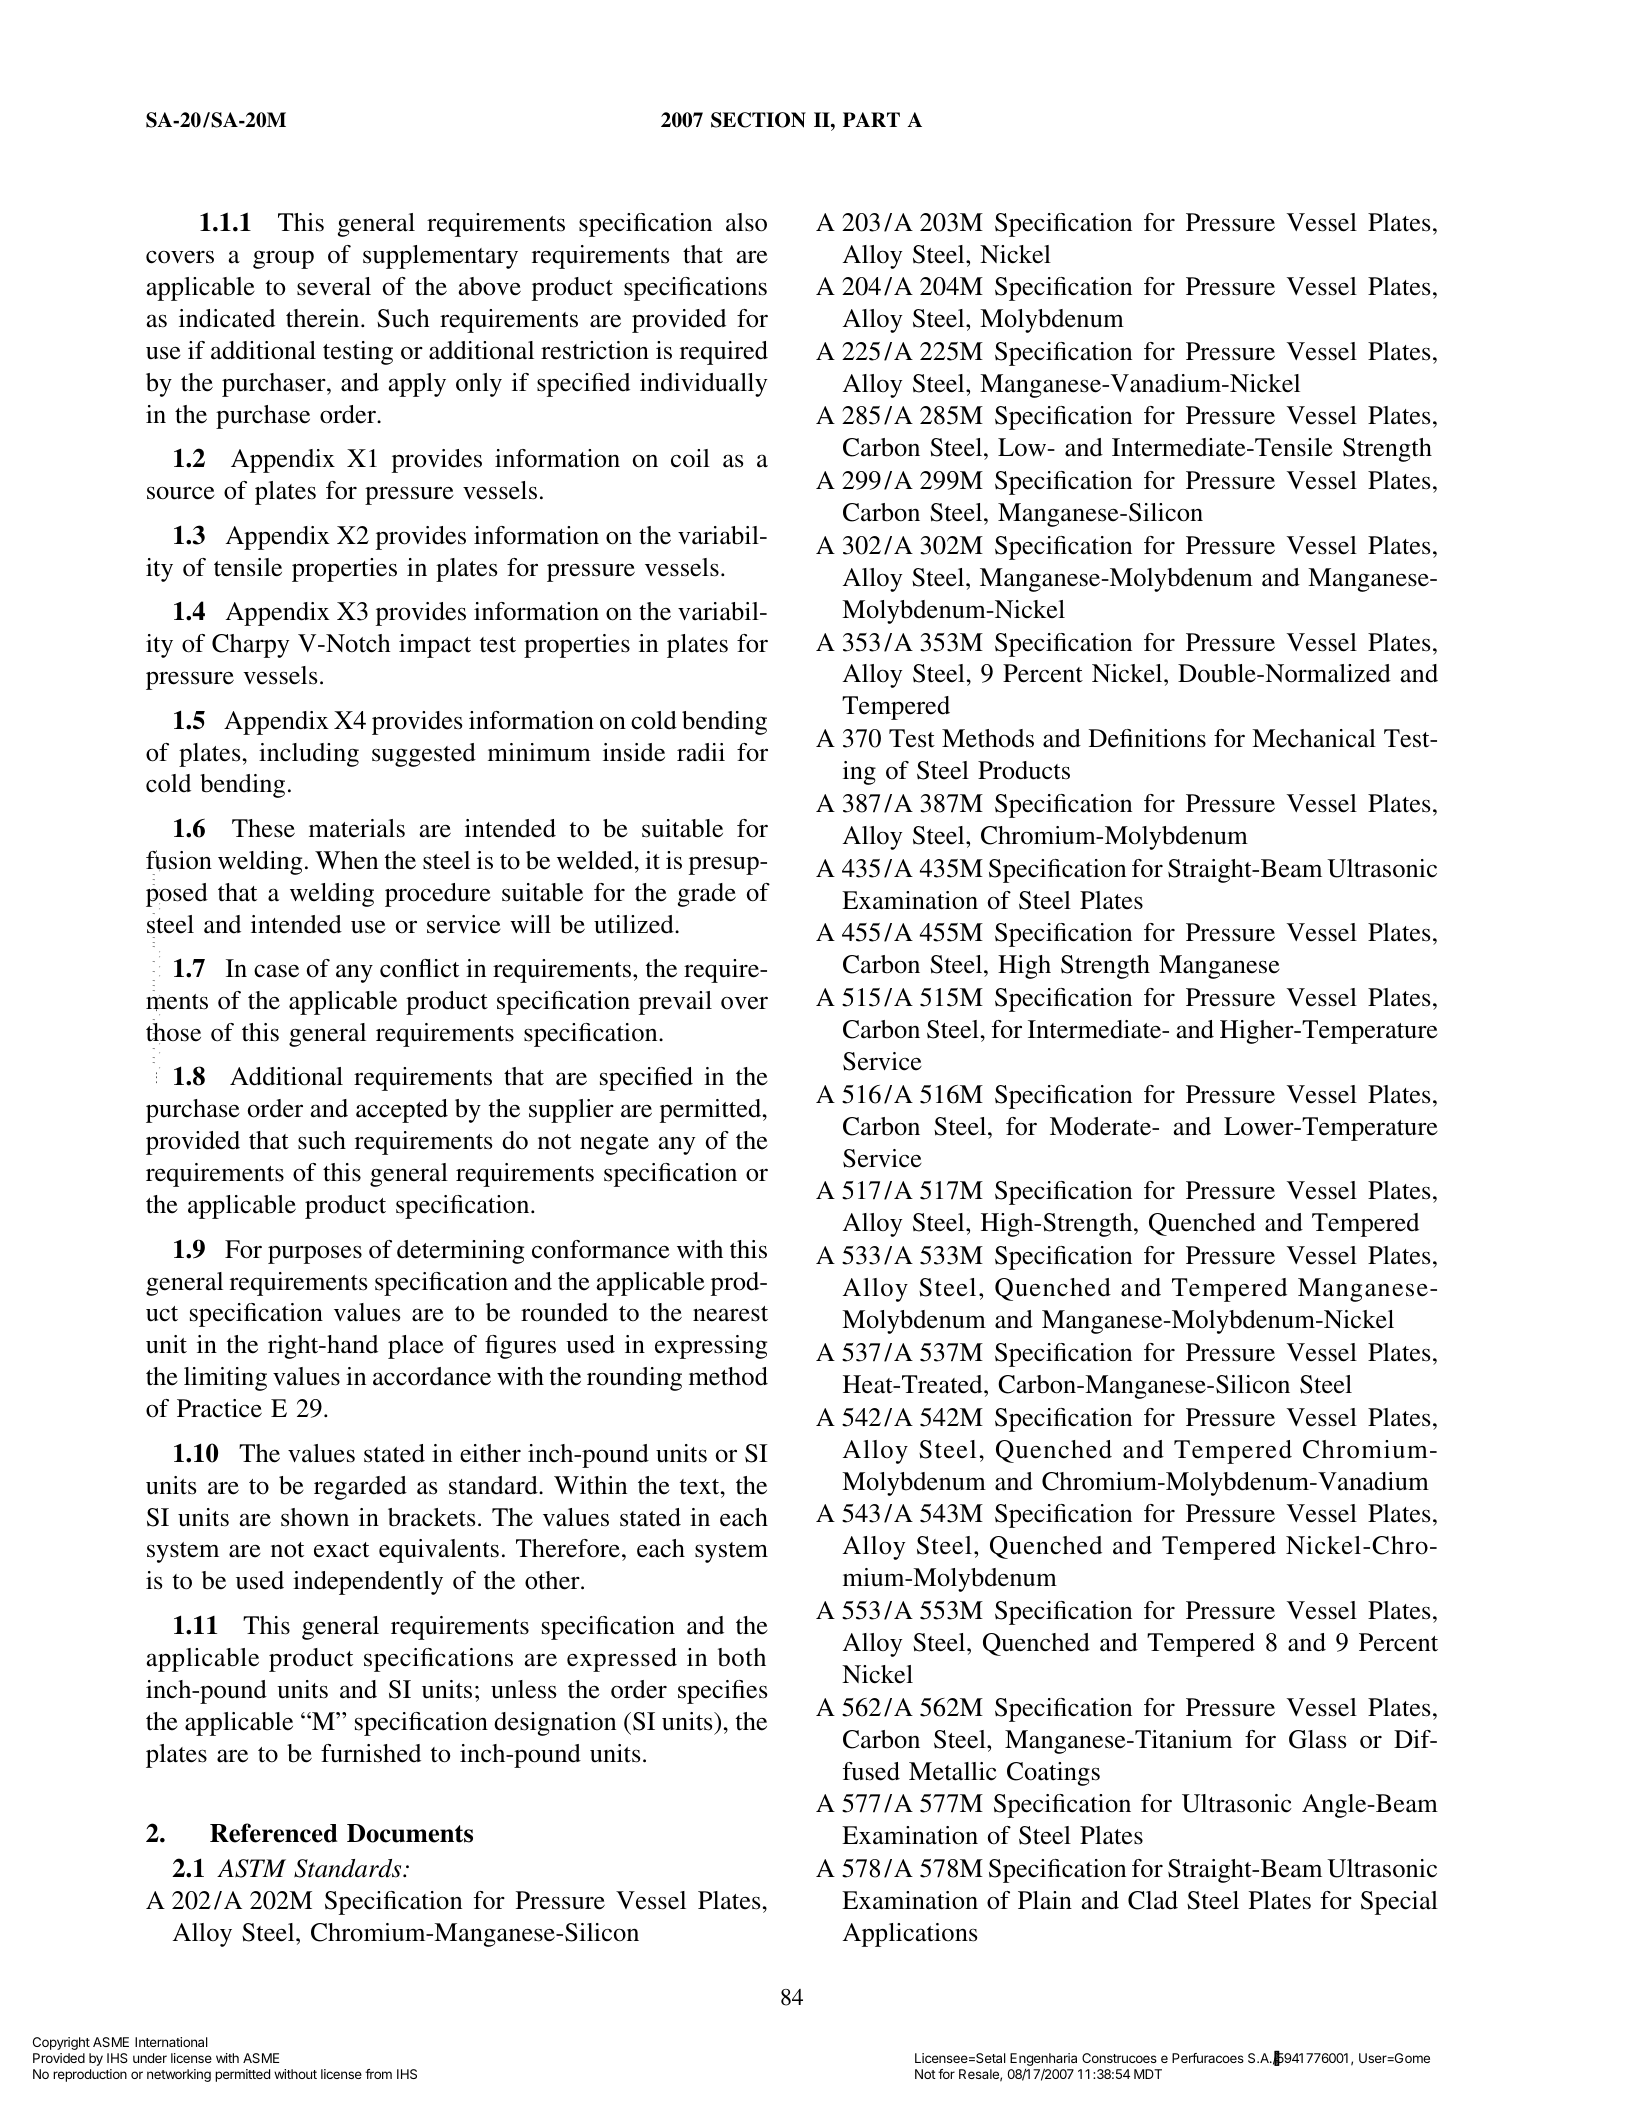  I want to click on MDT, so click(1148, 2074).
